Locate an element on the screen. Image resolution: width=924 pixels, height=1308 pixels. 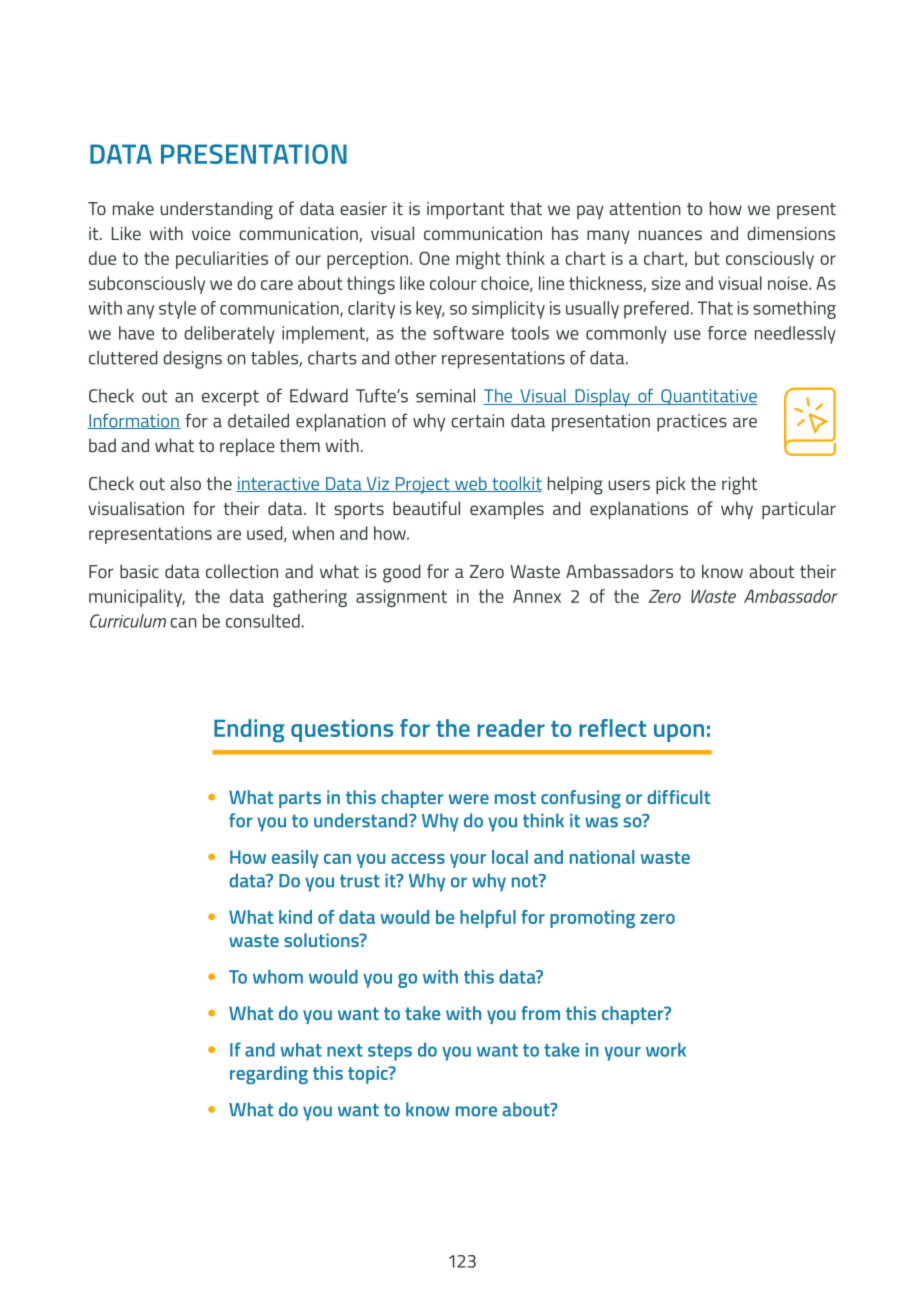
regarding is located at coordinates (269, 1075).
